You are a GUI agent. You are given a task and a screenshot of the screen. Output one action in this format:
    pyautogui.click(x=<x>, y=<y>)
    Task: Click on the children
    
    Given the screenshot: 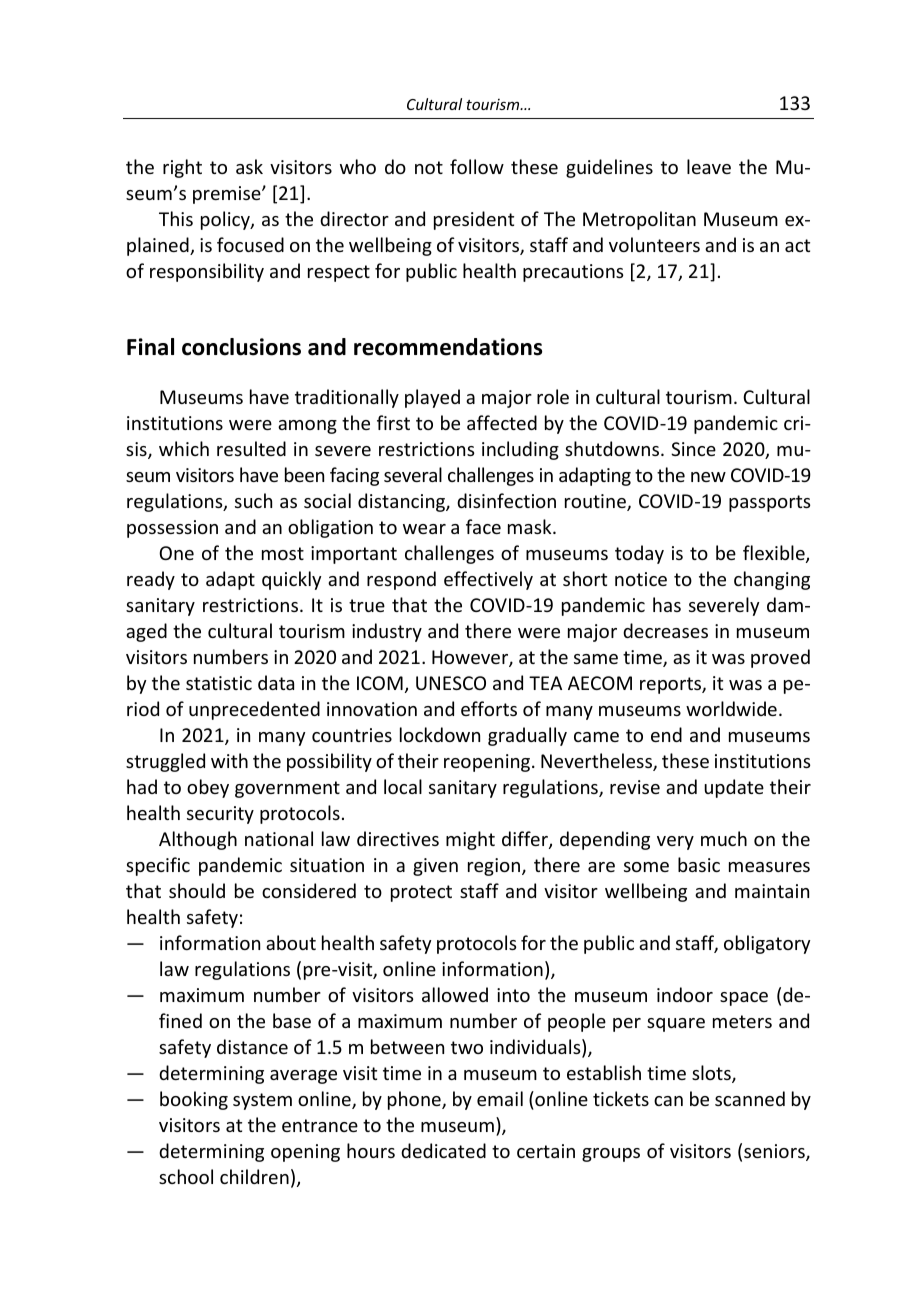 What is the action you would take?
    pyautogui.click(x=254, y=1176)
